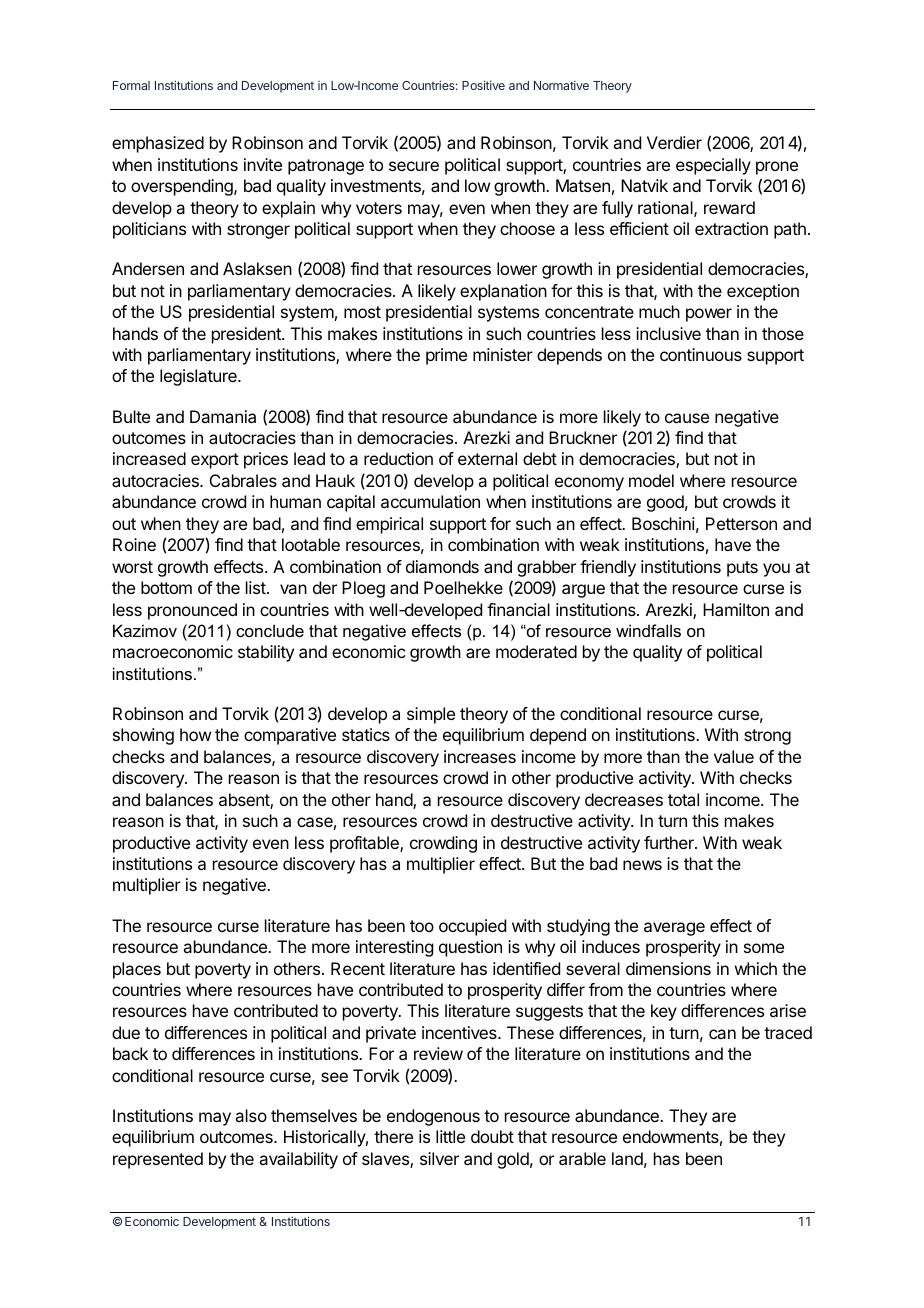 This screenshot has width=924, height=1308. Describe the element at coordinates (158, 144) in the screenshot. I see `emphasized` at that location.
